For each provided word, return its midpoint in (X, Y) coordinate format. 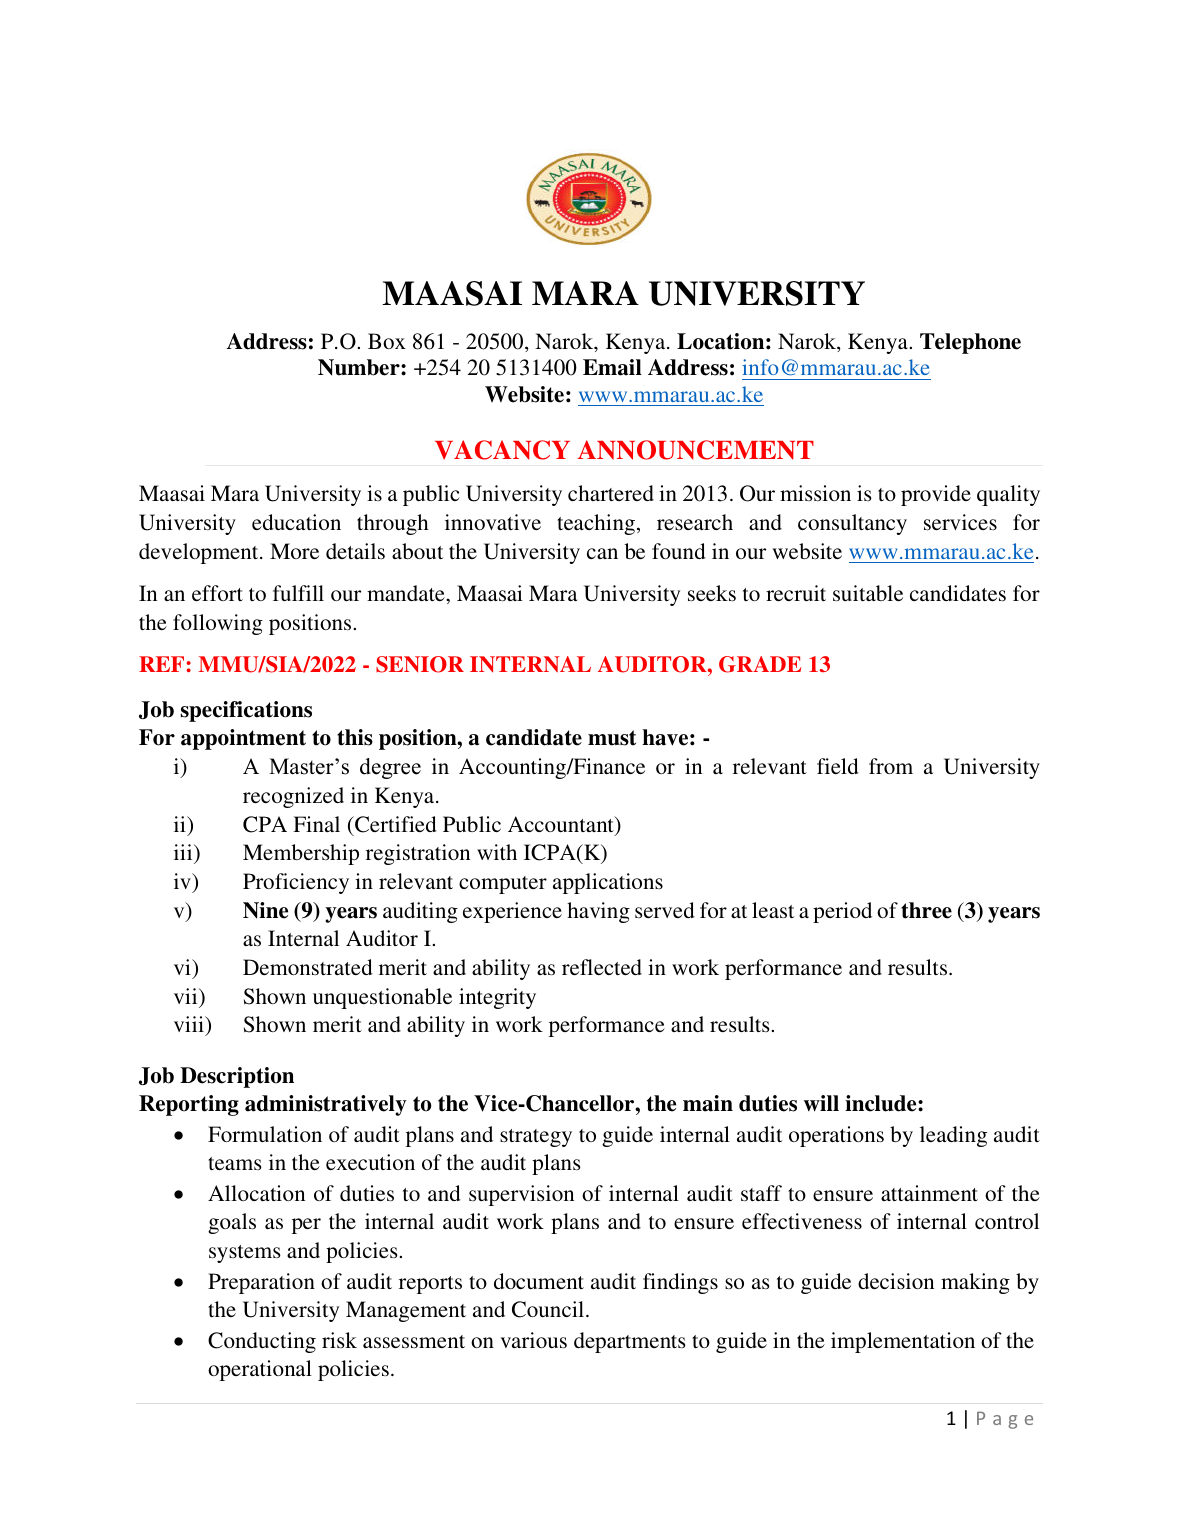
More (294, 551)
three (926, 910)
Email (612, 367)
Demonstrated (308, 967)
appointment (243, 739)
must (612, 738)
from (891, 766)
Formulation (265, 1134)
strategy (536, 1138)
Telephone (970, 343)
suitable (868, 593)
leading (953, 1136)
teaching (596, 524)
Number (360, 367)
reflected (602, 967)
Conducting (262, 1342)
